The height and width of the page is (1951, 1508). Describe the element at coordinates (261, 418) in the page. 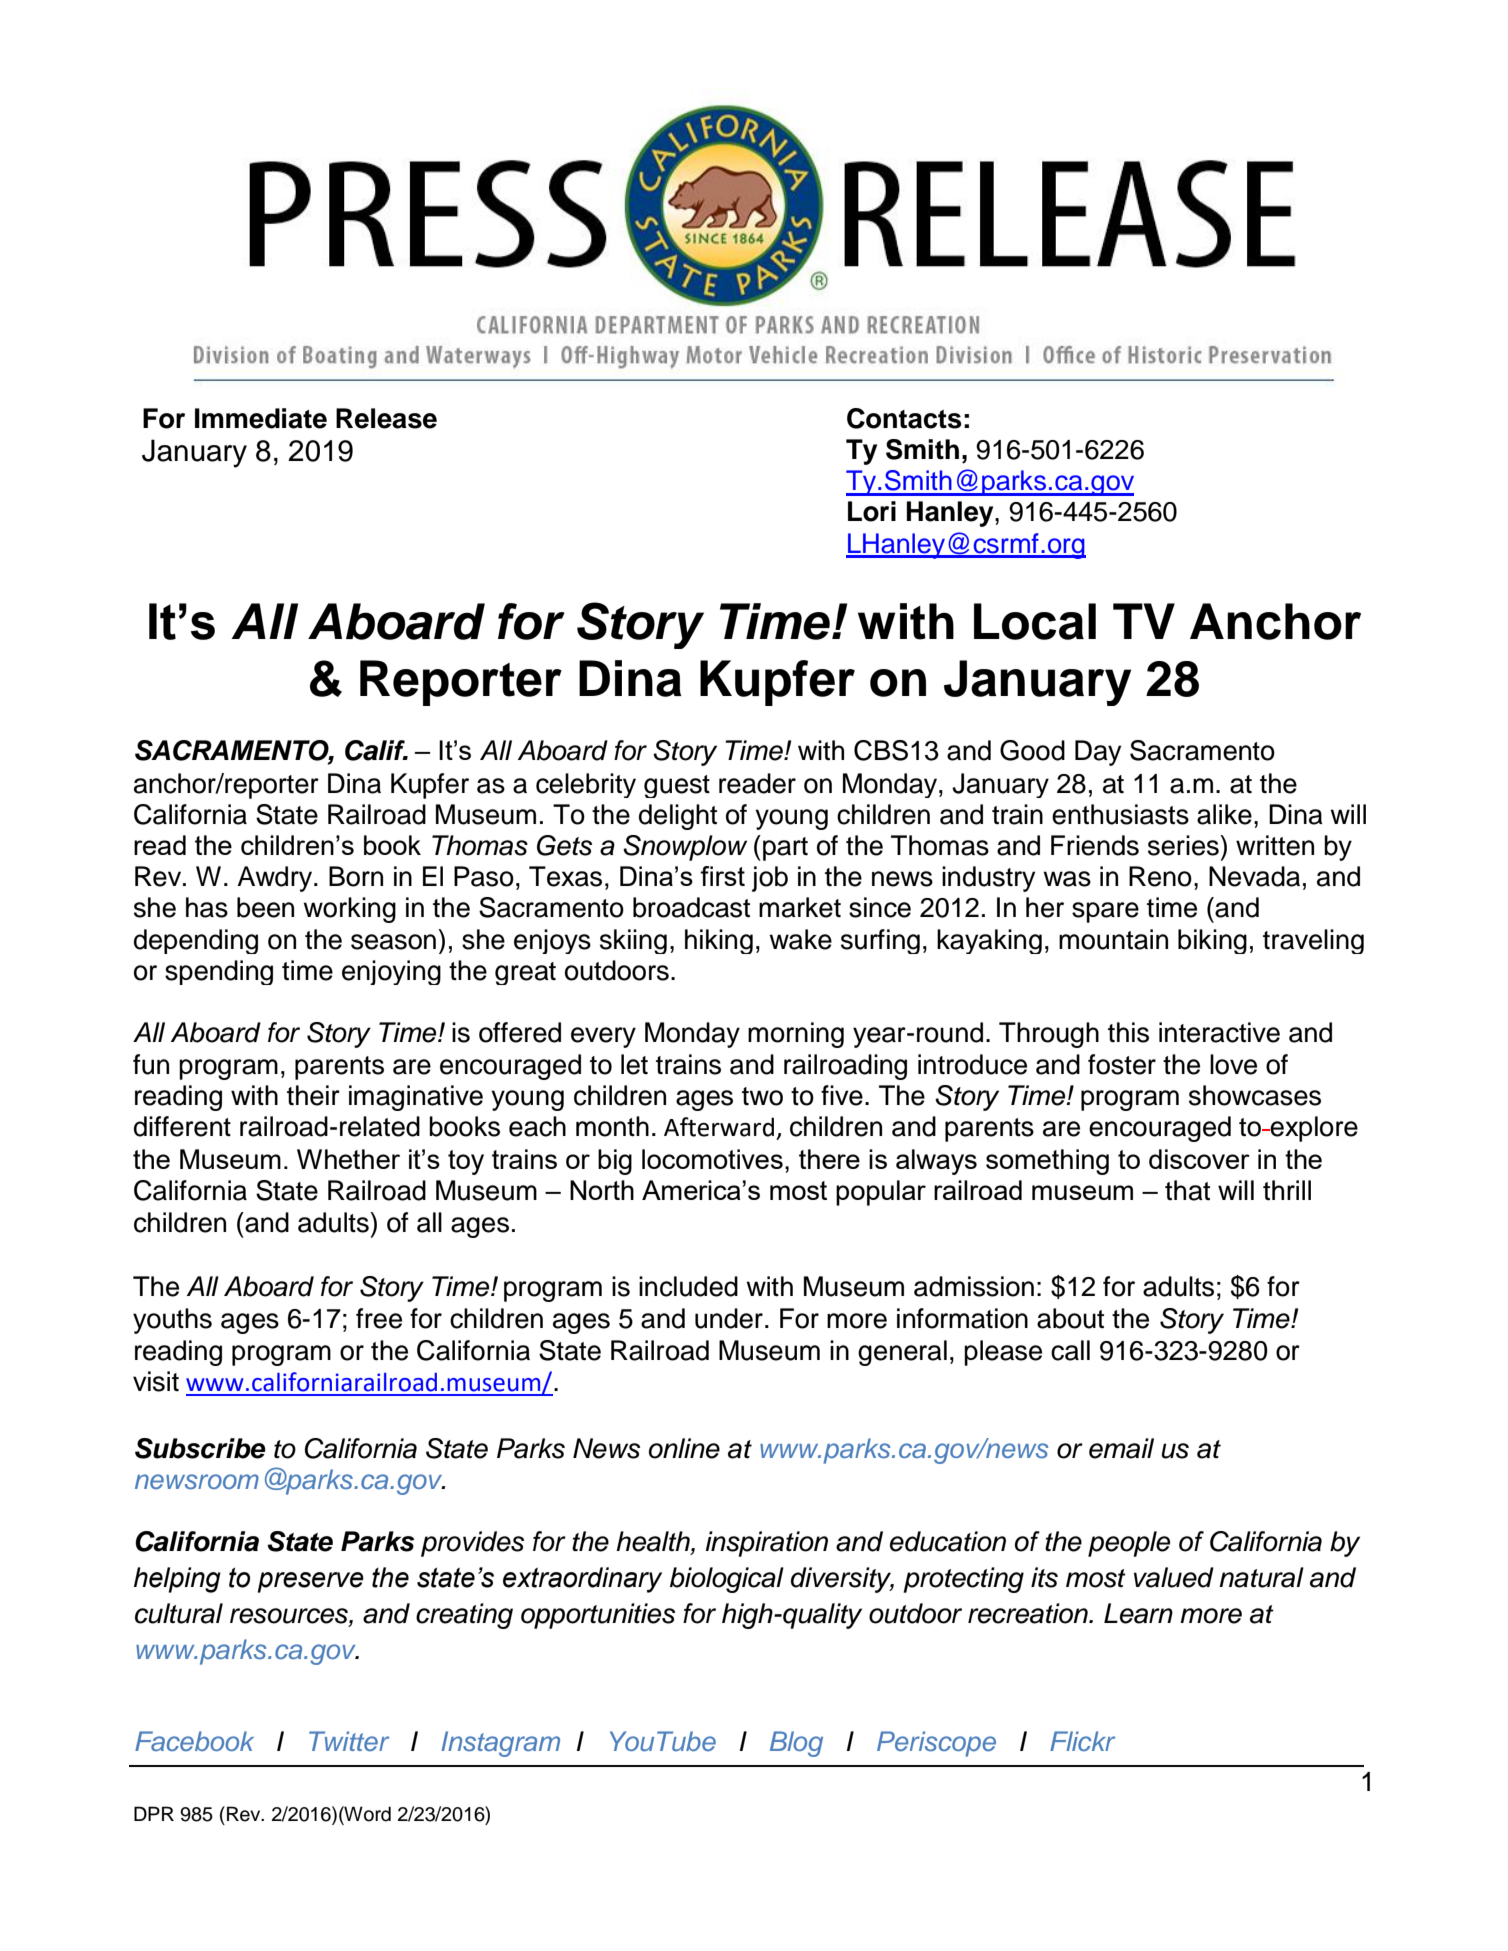

I see `Immediate` at that location.
